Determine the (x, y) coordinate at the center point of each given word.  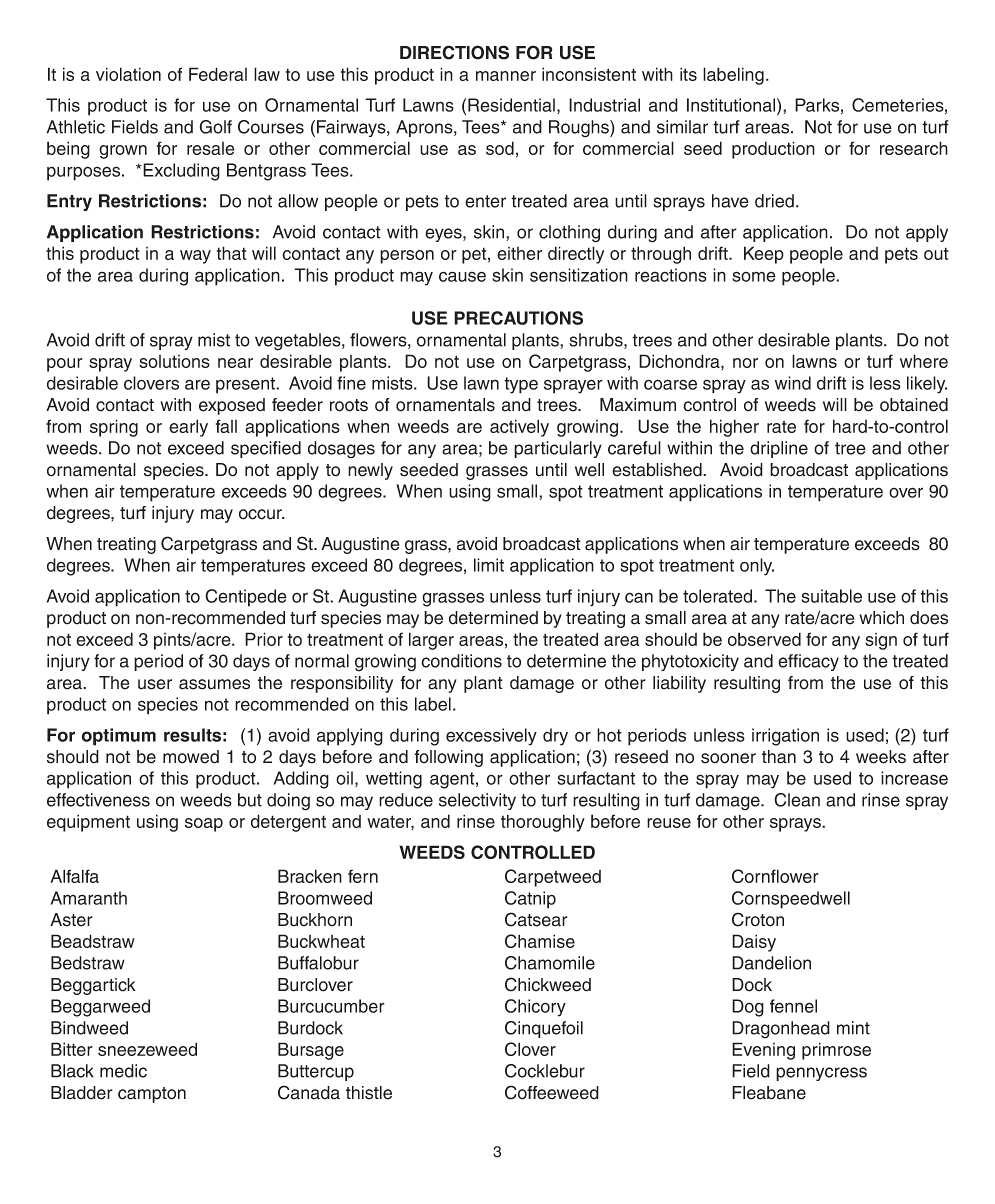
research (914, 148)
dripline (779, 449)
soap (204, 825)
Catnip (530, 900)
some (754, 276)
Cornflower (775, 876)
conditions (461, 661)
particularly (558, 449)
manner (506, 76)
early (188, 428)
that (231, 253)
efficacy (808, 662)
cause (462, 276)
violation (128, 74)
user (155, 684)
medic (123, 1071)
